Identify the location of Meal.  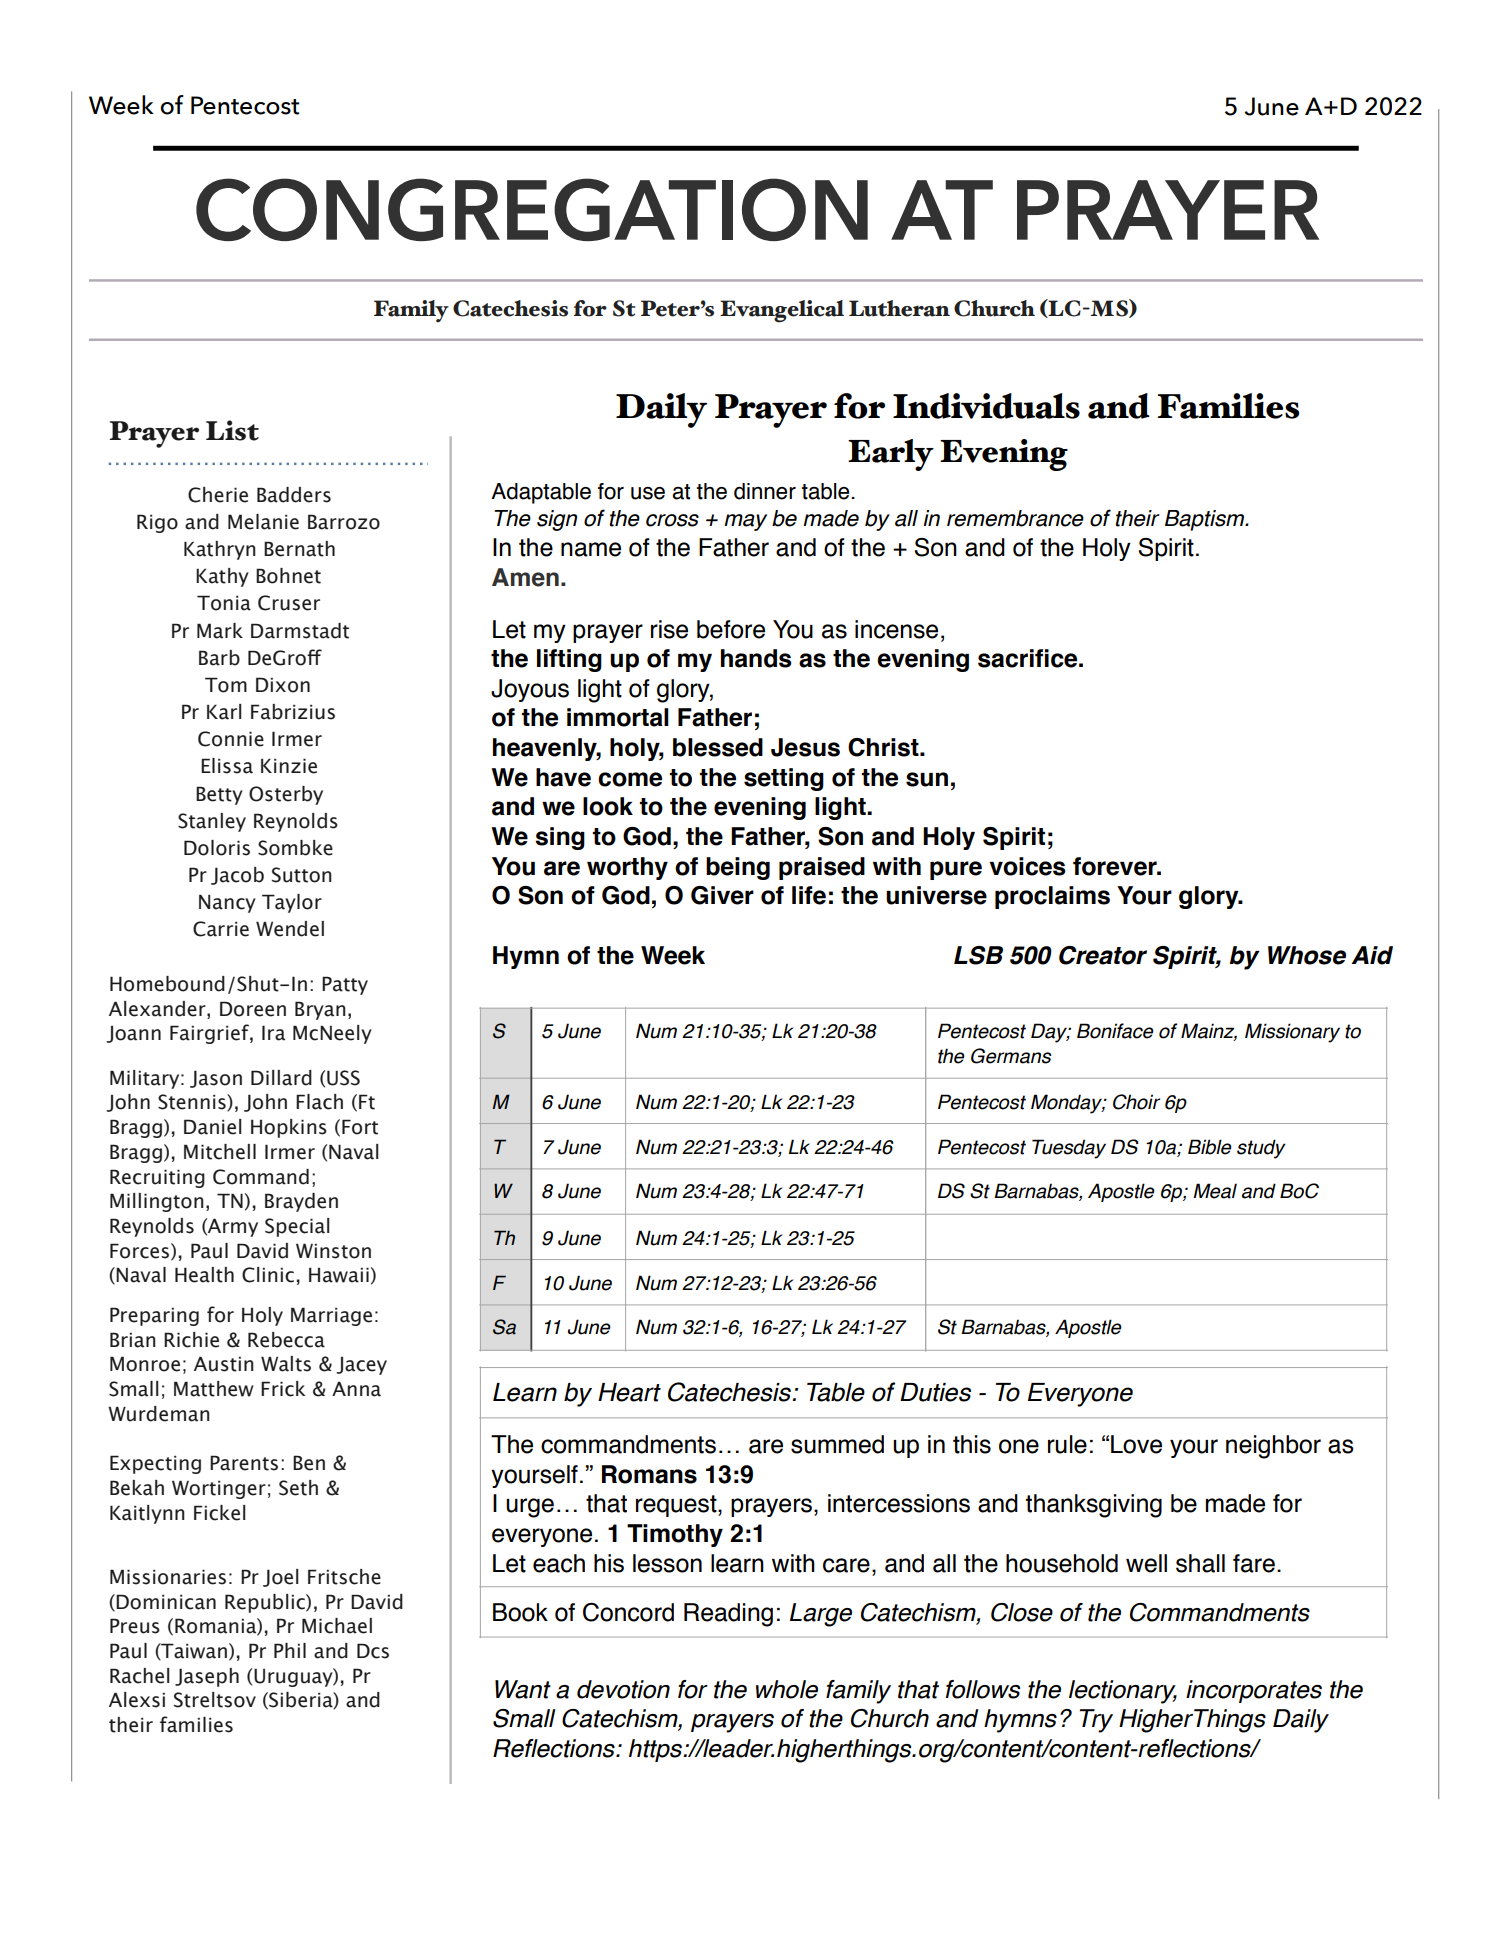
(1215, 1191).
